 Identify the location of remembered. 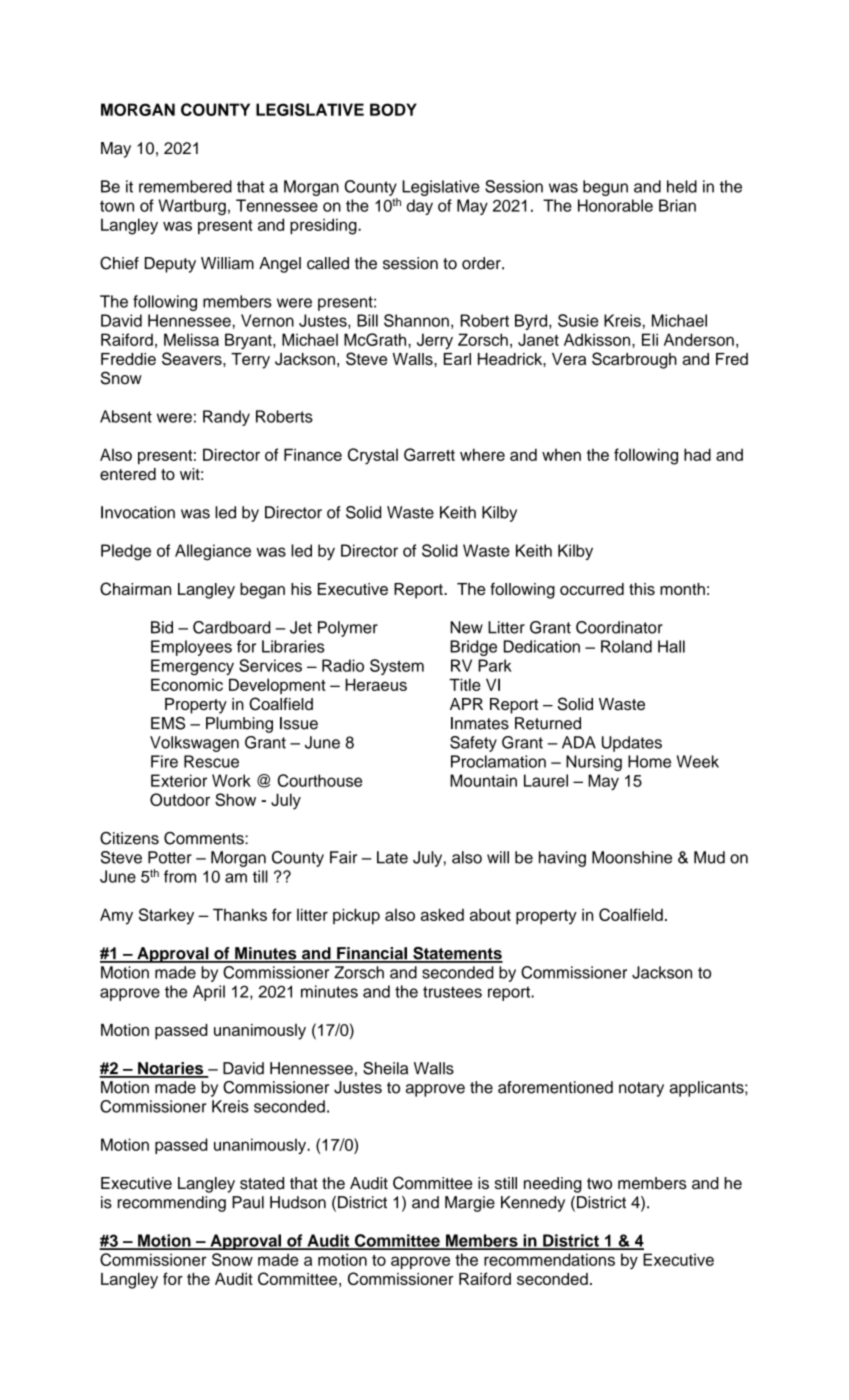
(185, 186).
